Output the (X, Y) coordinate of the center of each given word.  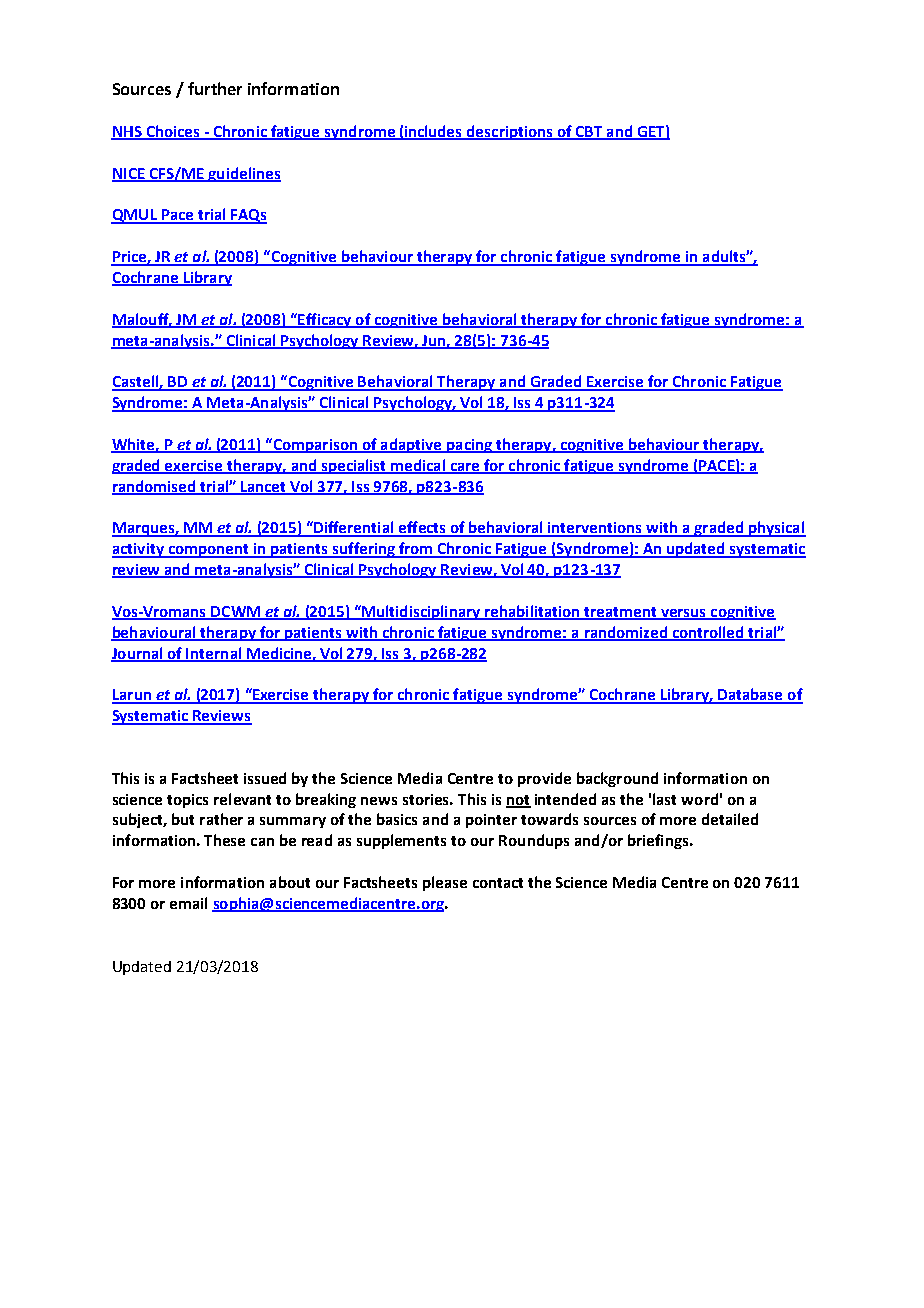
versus (683, 614)
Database (750, 695)
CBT (589, 133)
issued (265, 778)
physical (776, 529)
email (188, 903)
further (215, 88)
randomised (155, 487)
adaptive (411, 445)
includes (434, 132)
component (208, 551)
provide (544, 779)
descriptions (510, 132)
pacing (469, 446)
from (416, 549)
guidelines (243, 174)
